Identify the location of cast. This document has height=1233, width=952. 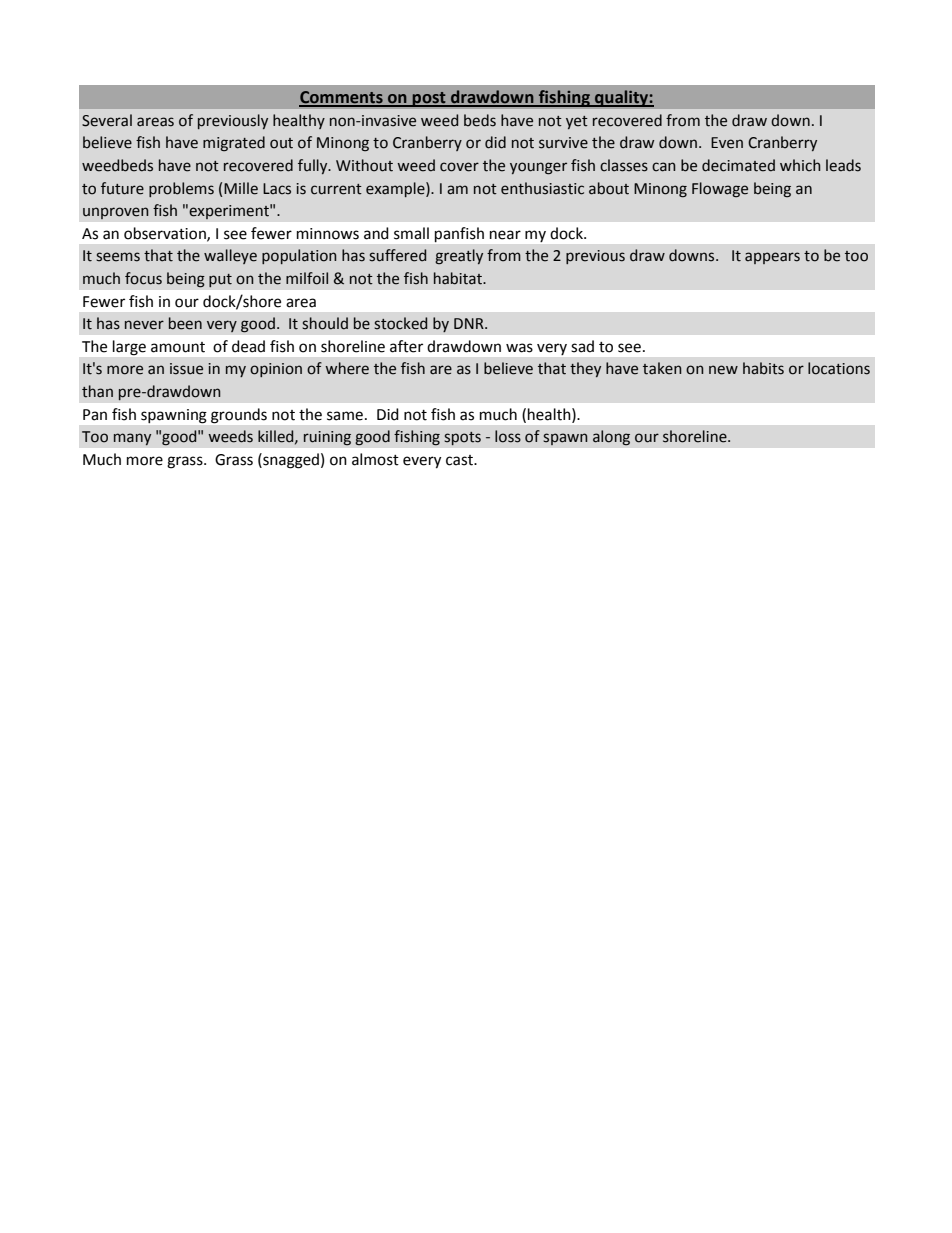
(460, 460).
